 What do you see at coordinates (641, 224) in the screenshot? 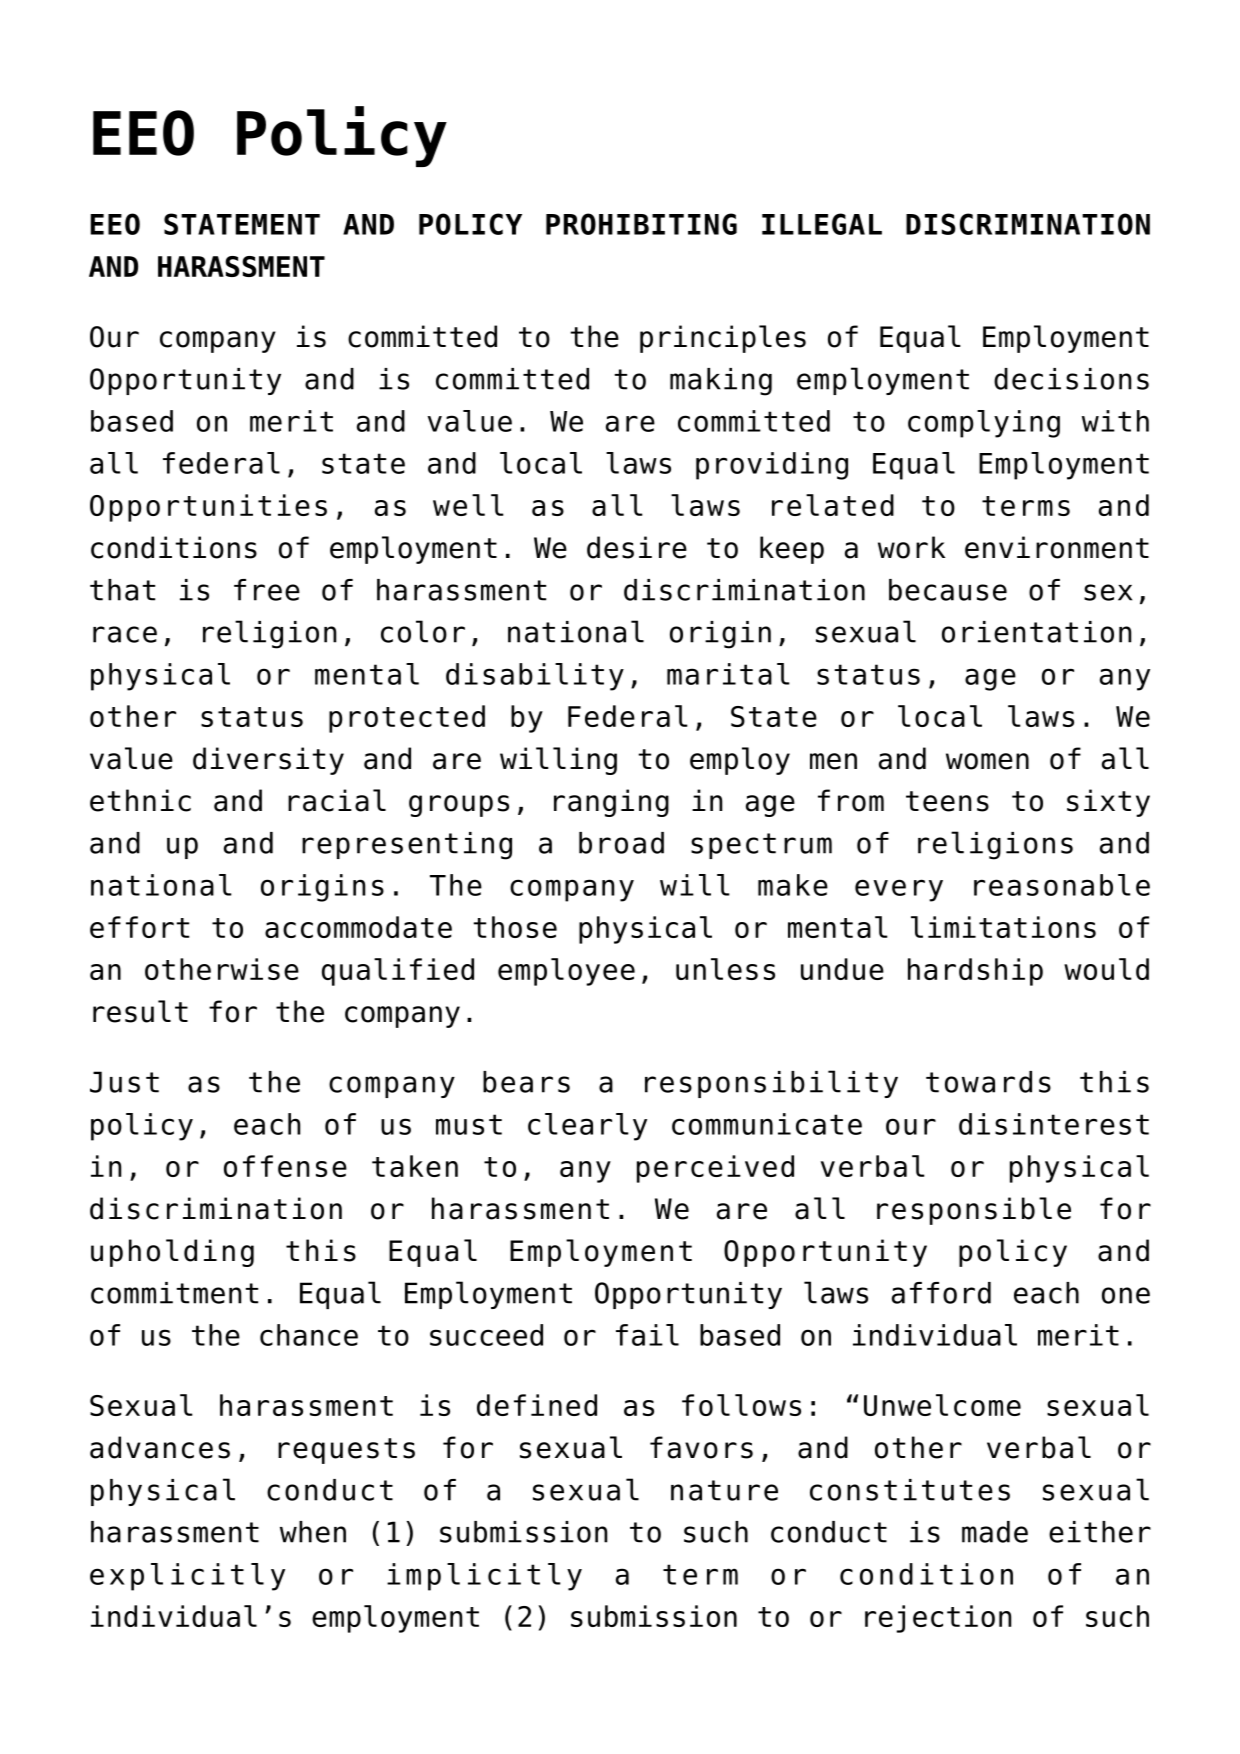
I see `PROHIBITING` at bounding box center [641, 224].
